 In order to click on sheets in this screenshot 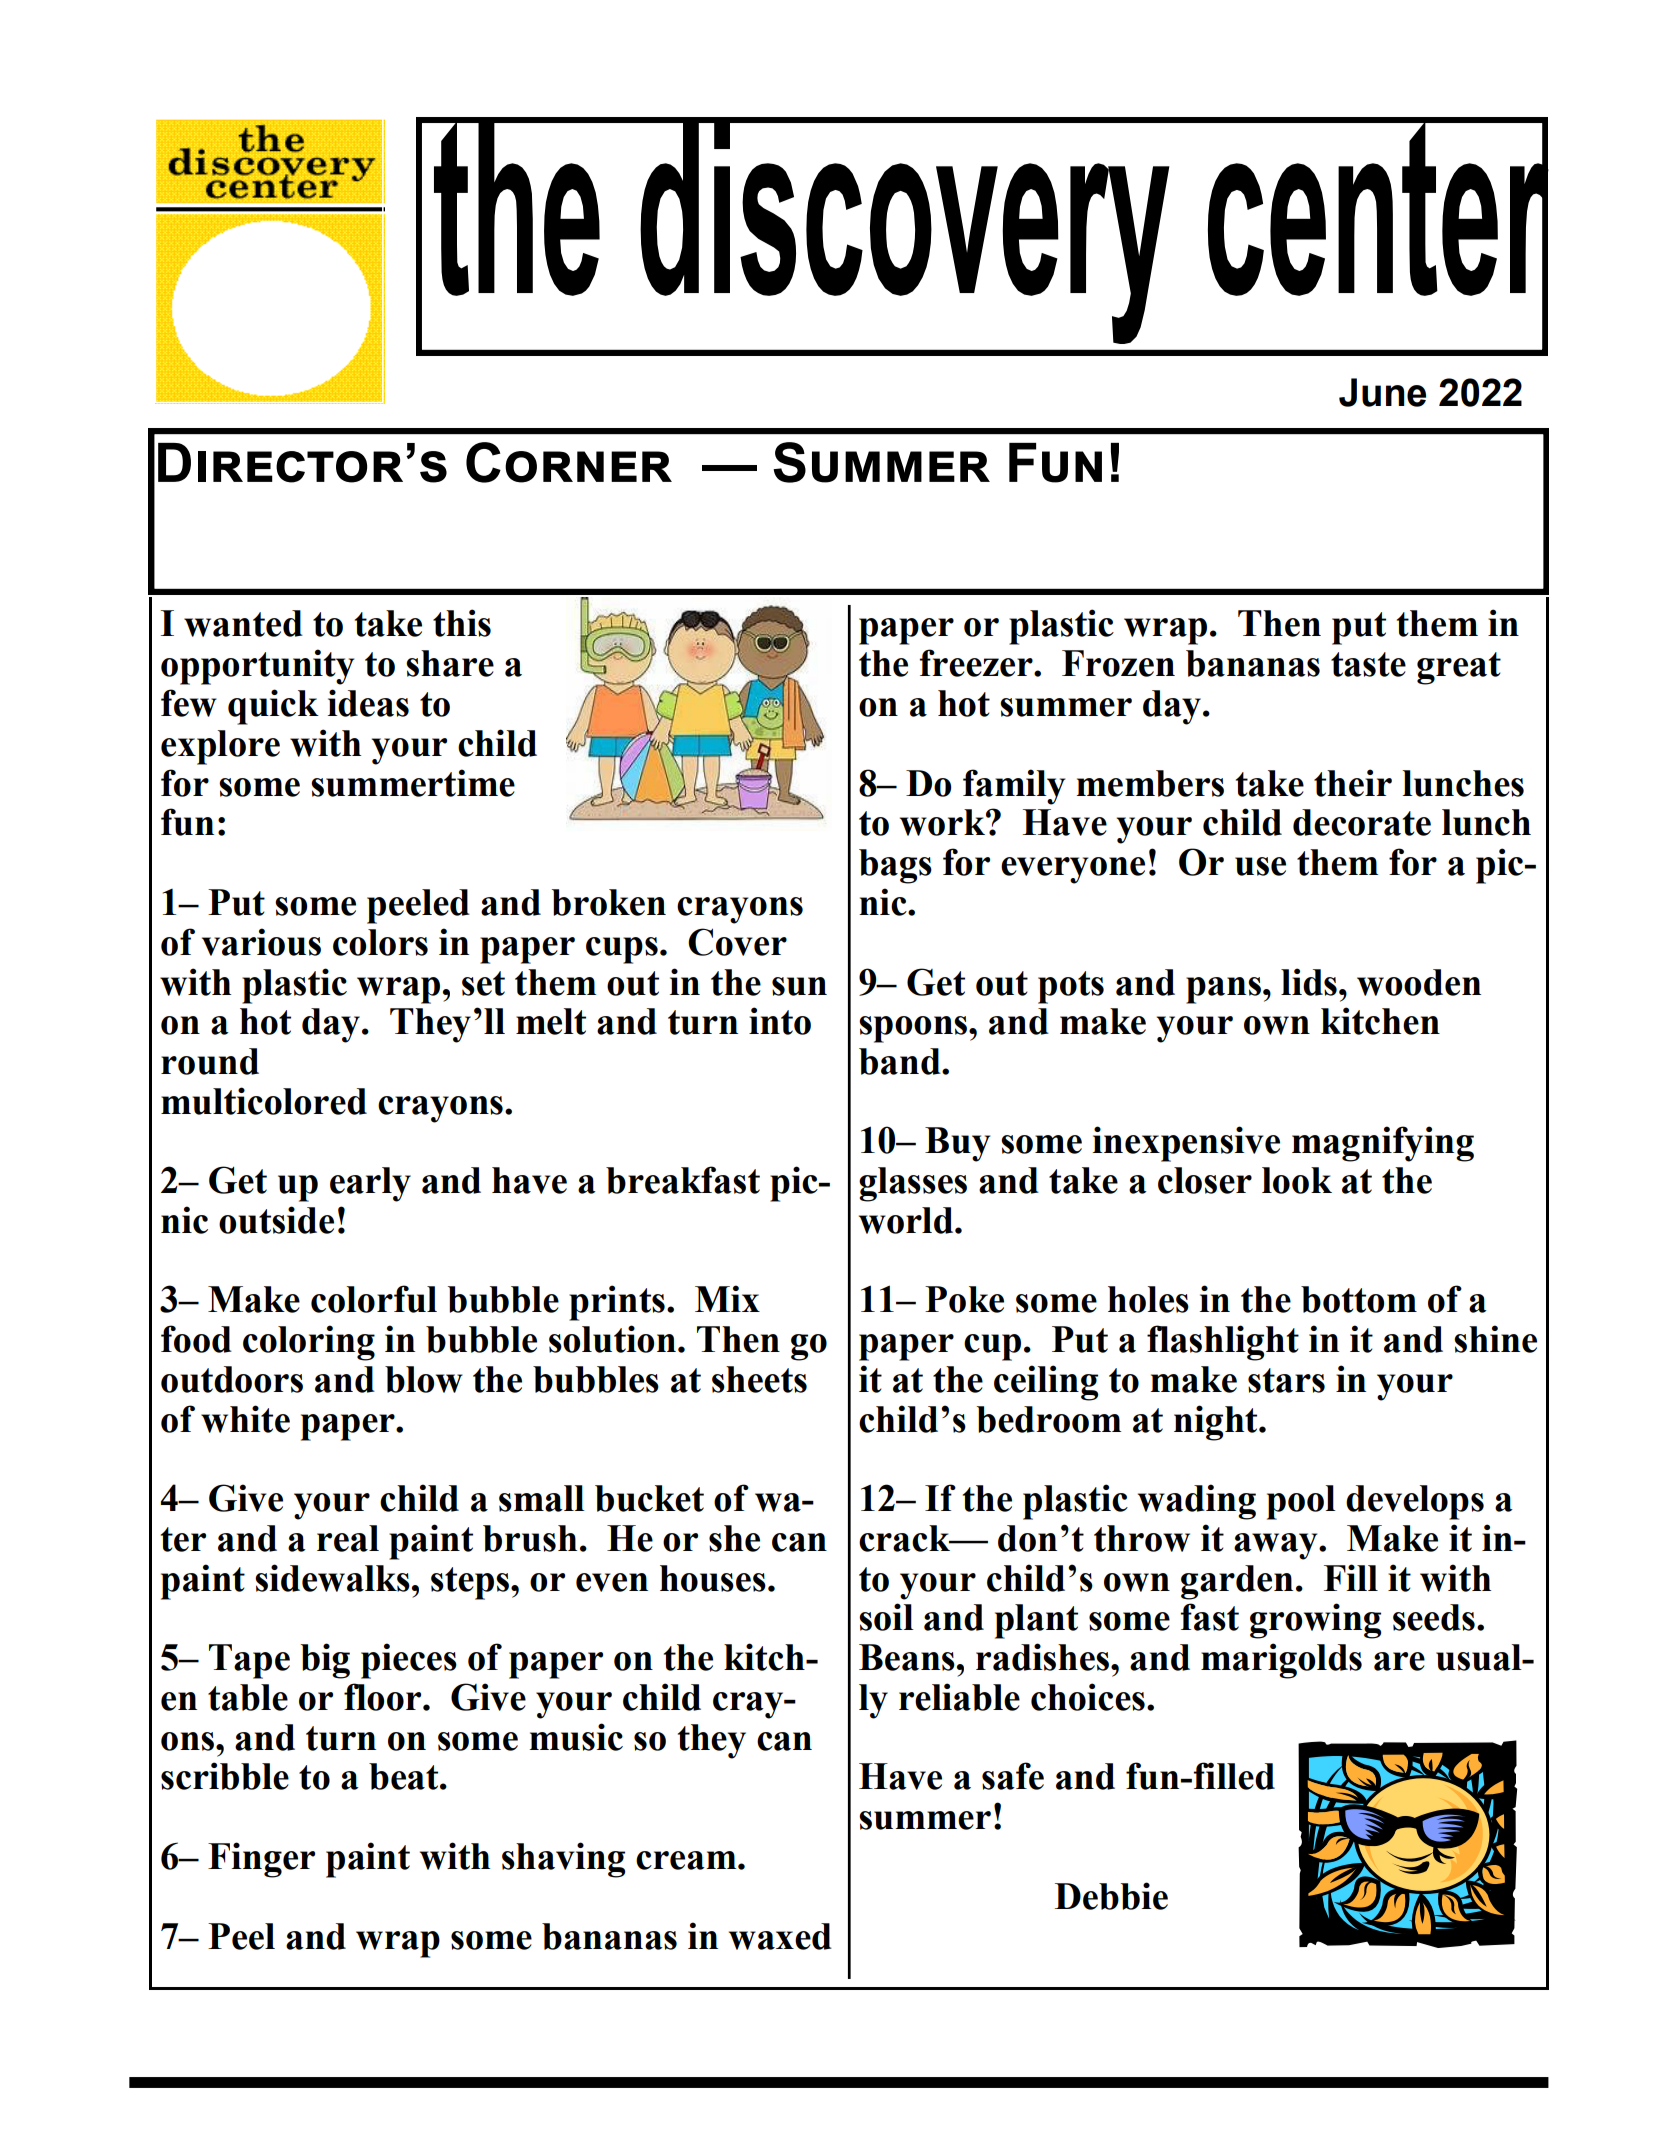, I will do `click(759, 1379)`.
